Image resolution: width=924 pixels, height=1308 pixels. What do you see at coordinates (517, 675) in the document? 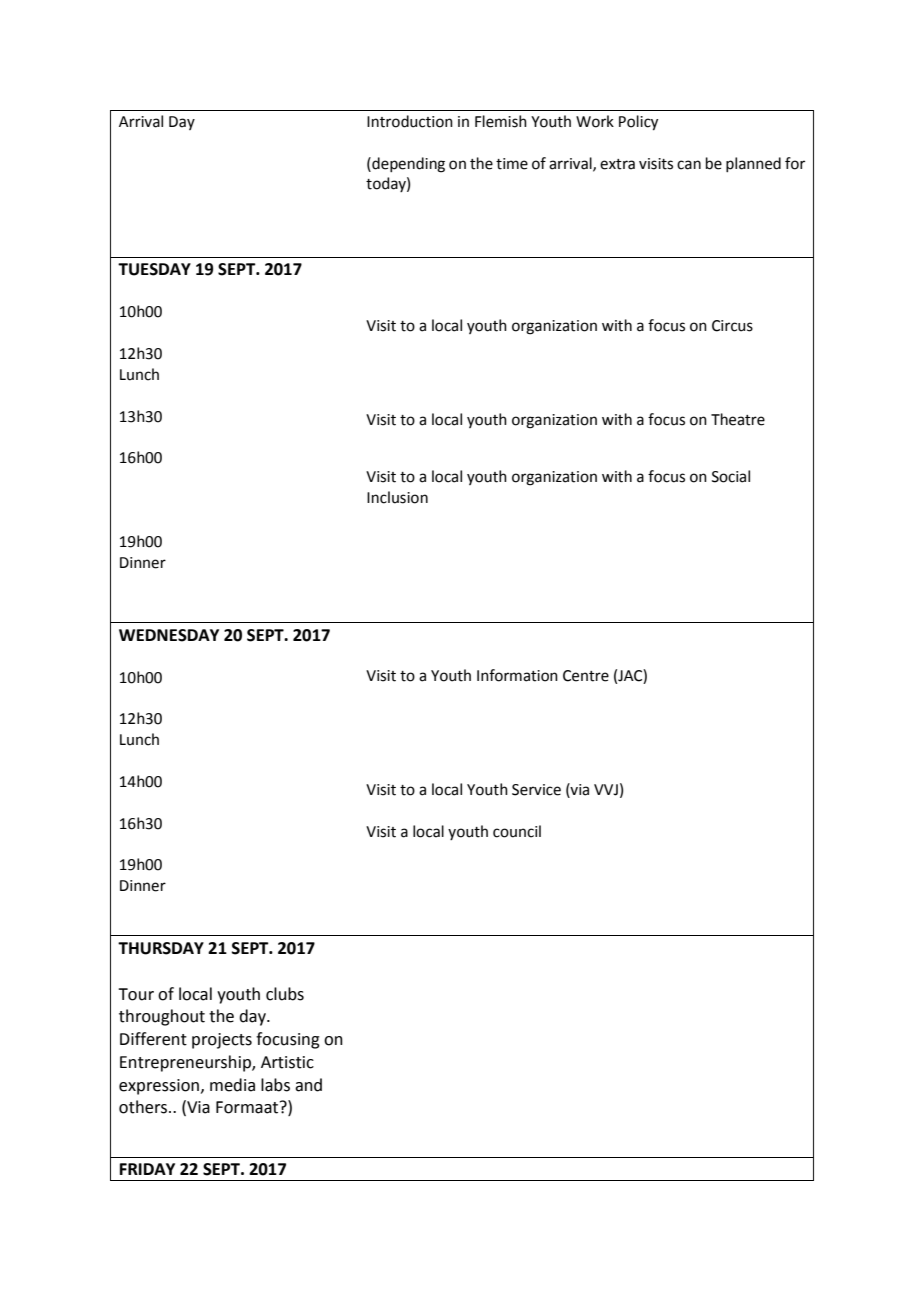
I see `Information` at bounding box center [517, 675].
